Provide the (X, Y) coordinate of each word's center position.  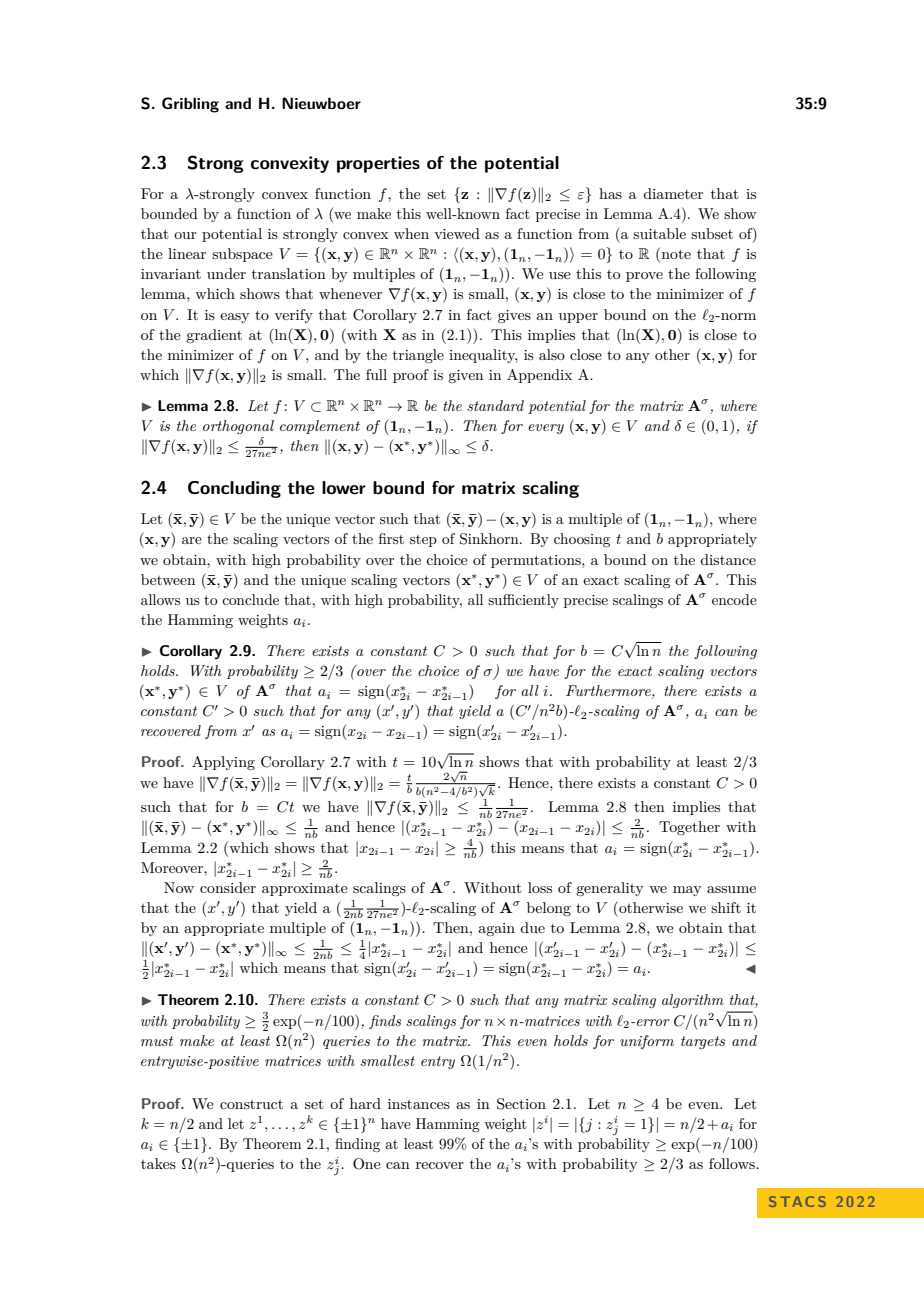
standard (495, 405)
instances (419, 1104)
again (496, 929)
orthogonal (238, 427)
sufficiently (523, 601)
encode (734, 599)
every (546, 429)
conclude (250, 599)
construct (251, 1104)
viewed (457, 233)
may (687, 891)
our (185, 235)
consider (228, 887)
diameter (673, 193)
